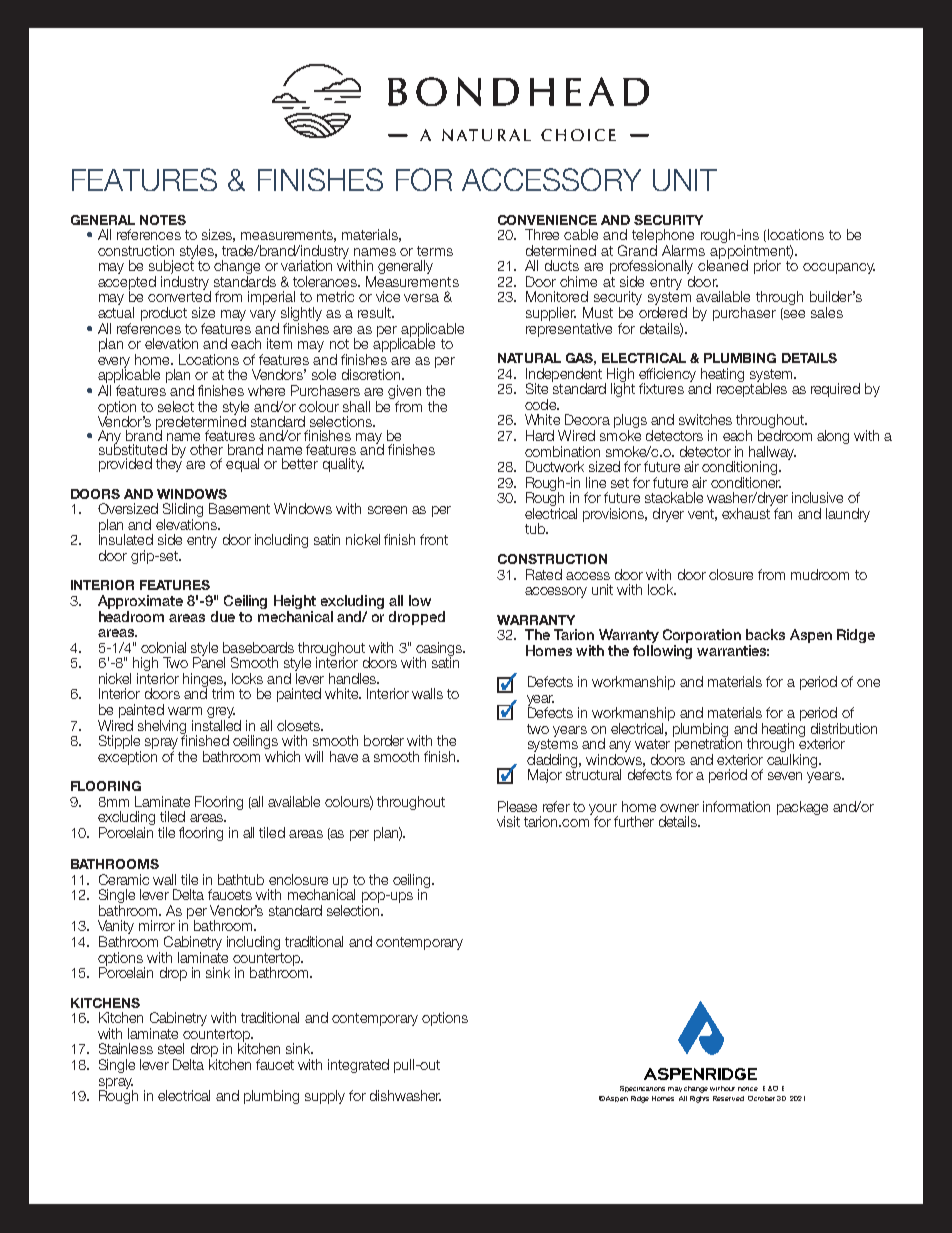 The image size is (952, 1233). What do you see at coordinates (746, 513) in the screenshot?
I see `exhaust` at bounding box center [746, 513].
